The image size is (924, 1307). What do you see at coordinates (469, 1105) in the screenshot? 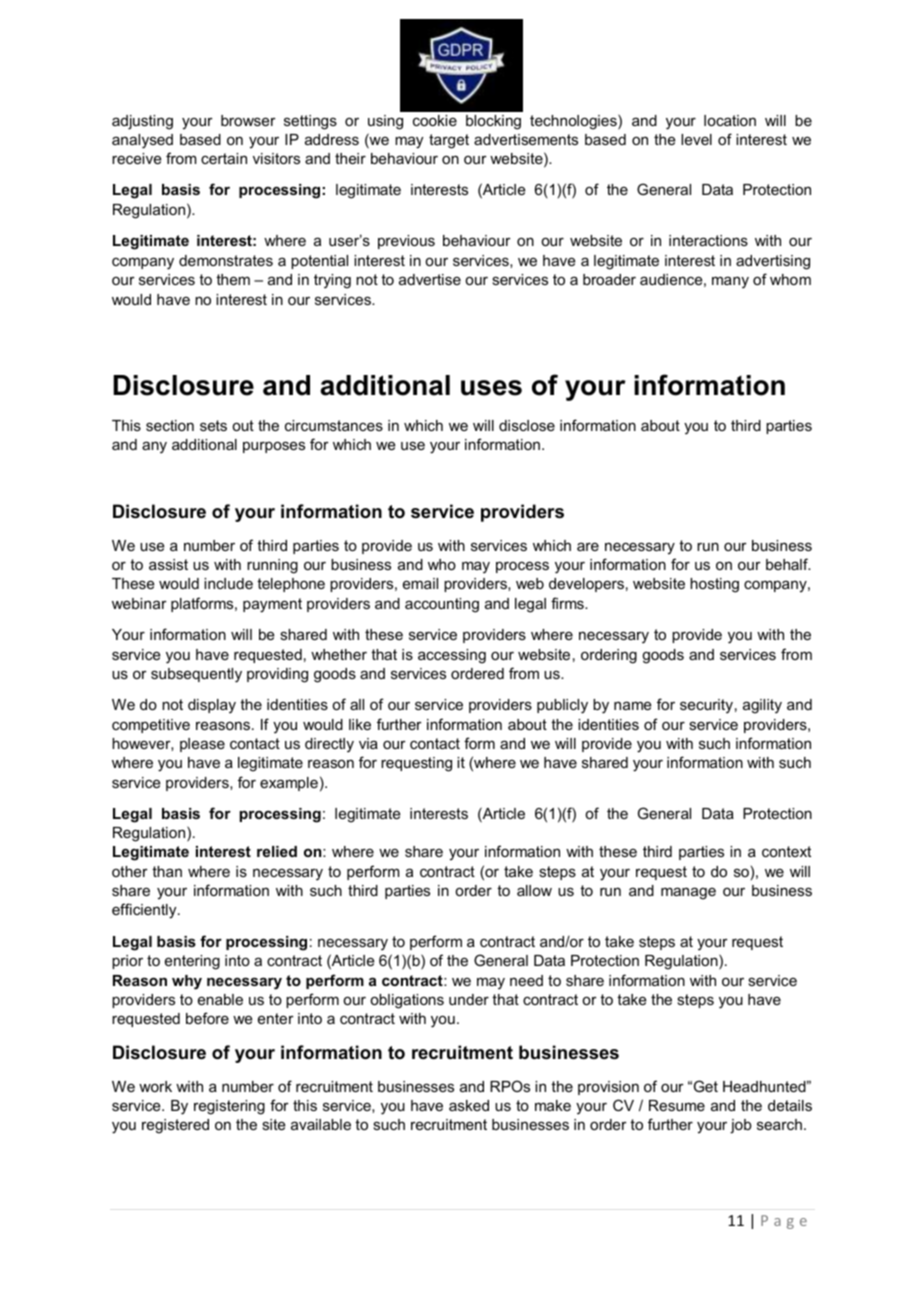
I see `asked` at bounding box center [469, 1105].
